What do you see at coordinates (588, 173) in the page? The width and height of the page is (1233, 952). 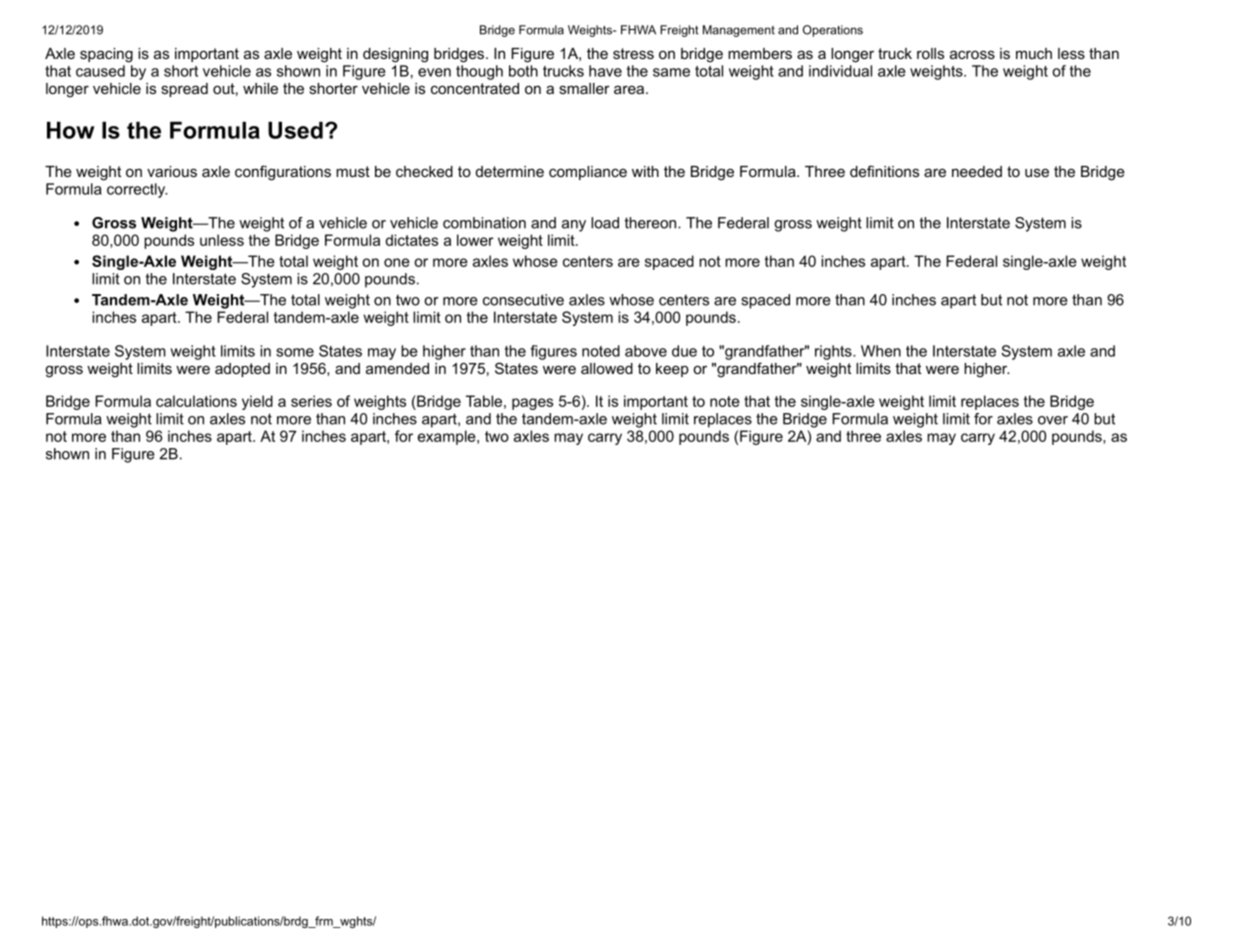 I see `compliance` at bounding box center [588, 173].
